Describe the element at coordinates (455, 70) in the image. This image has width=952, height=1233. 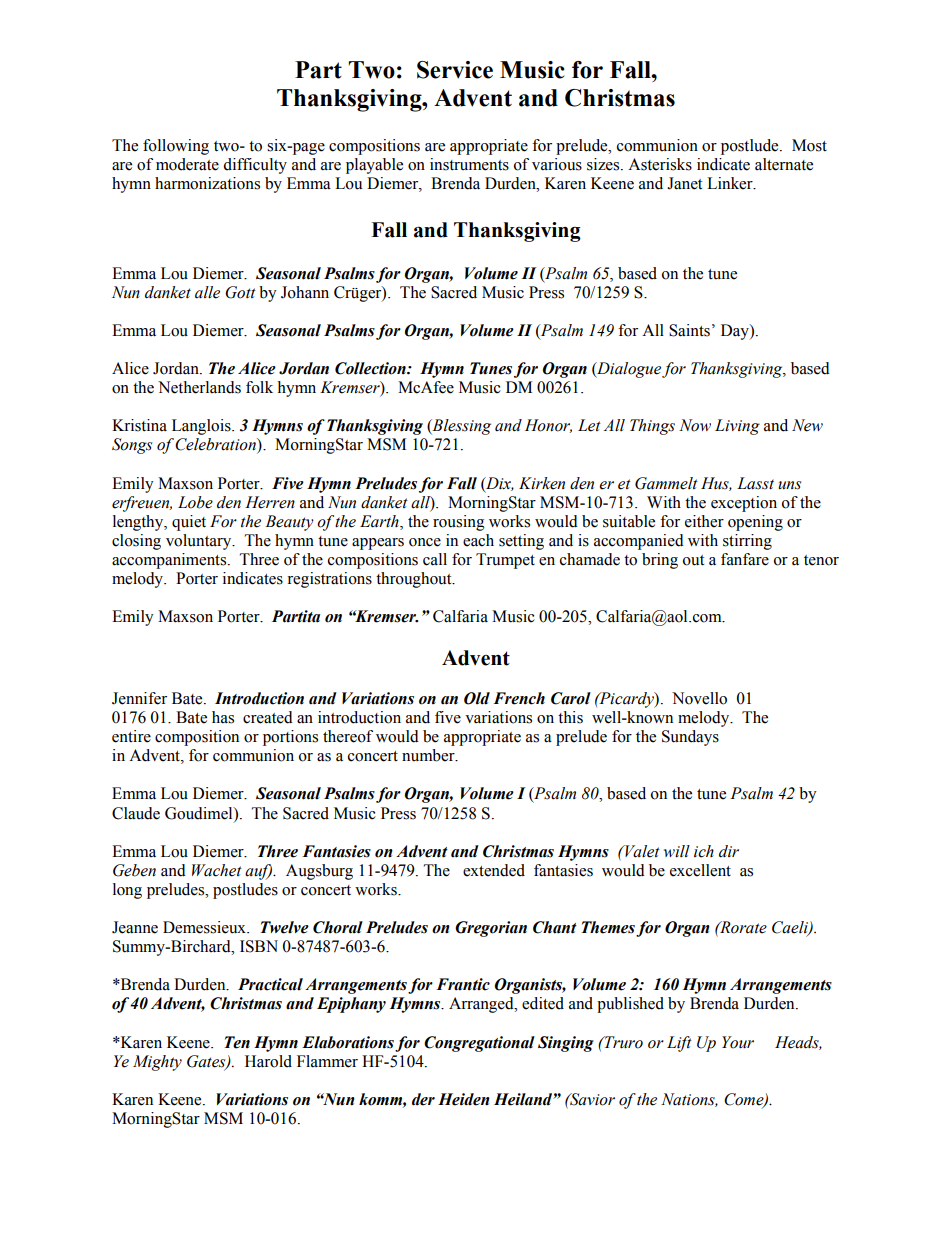
I see `Service` at that location.
